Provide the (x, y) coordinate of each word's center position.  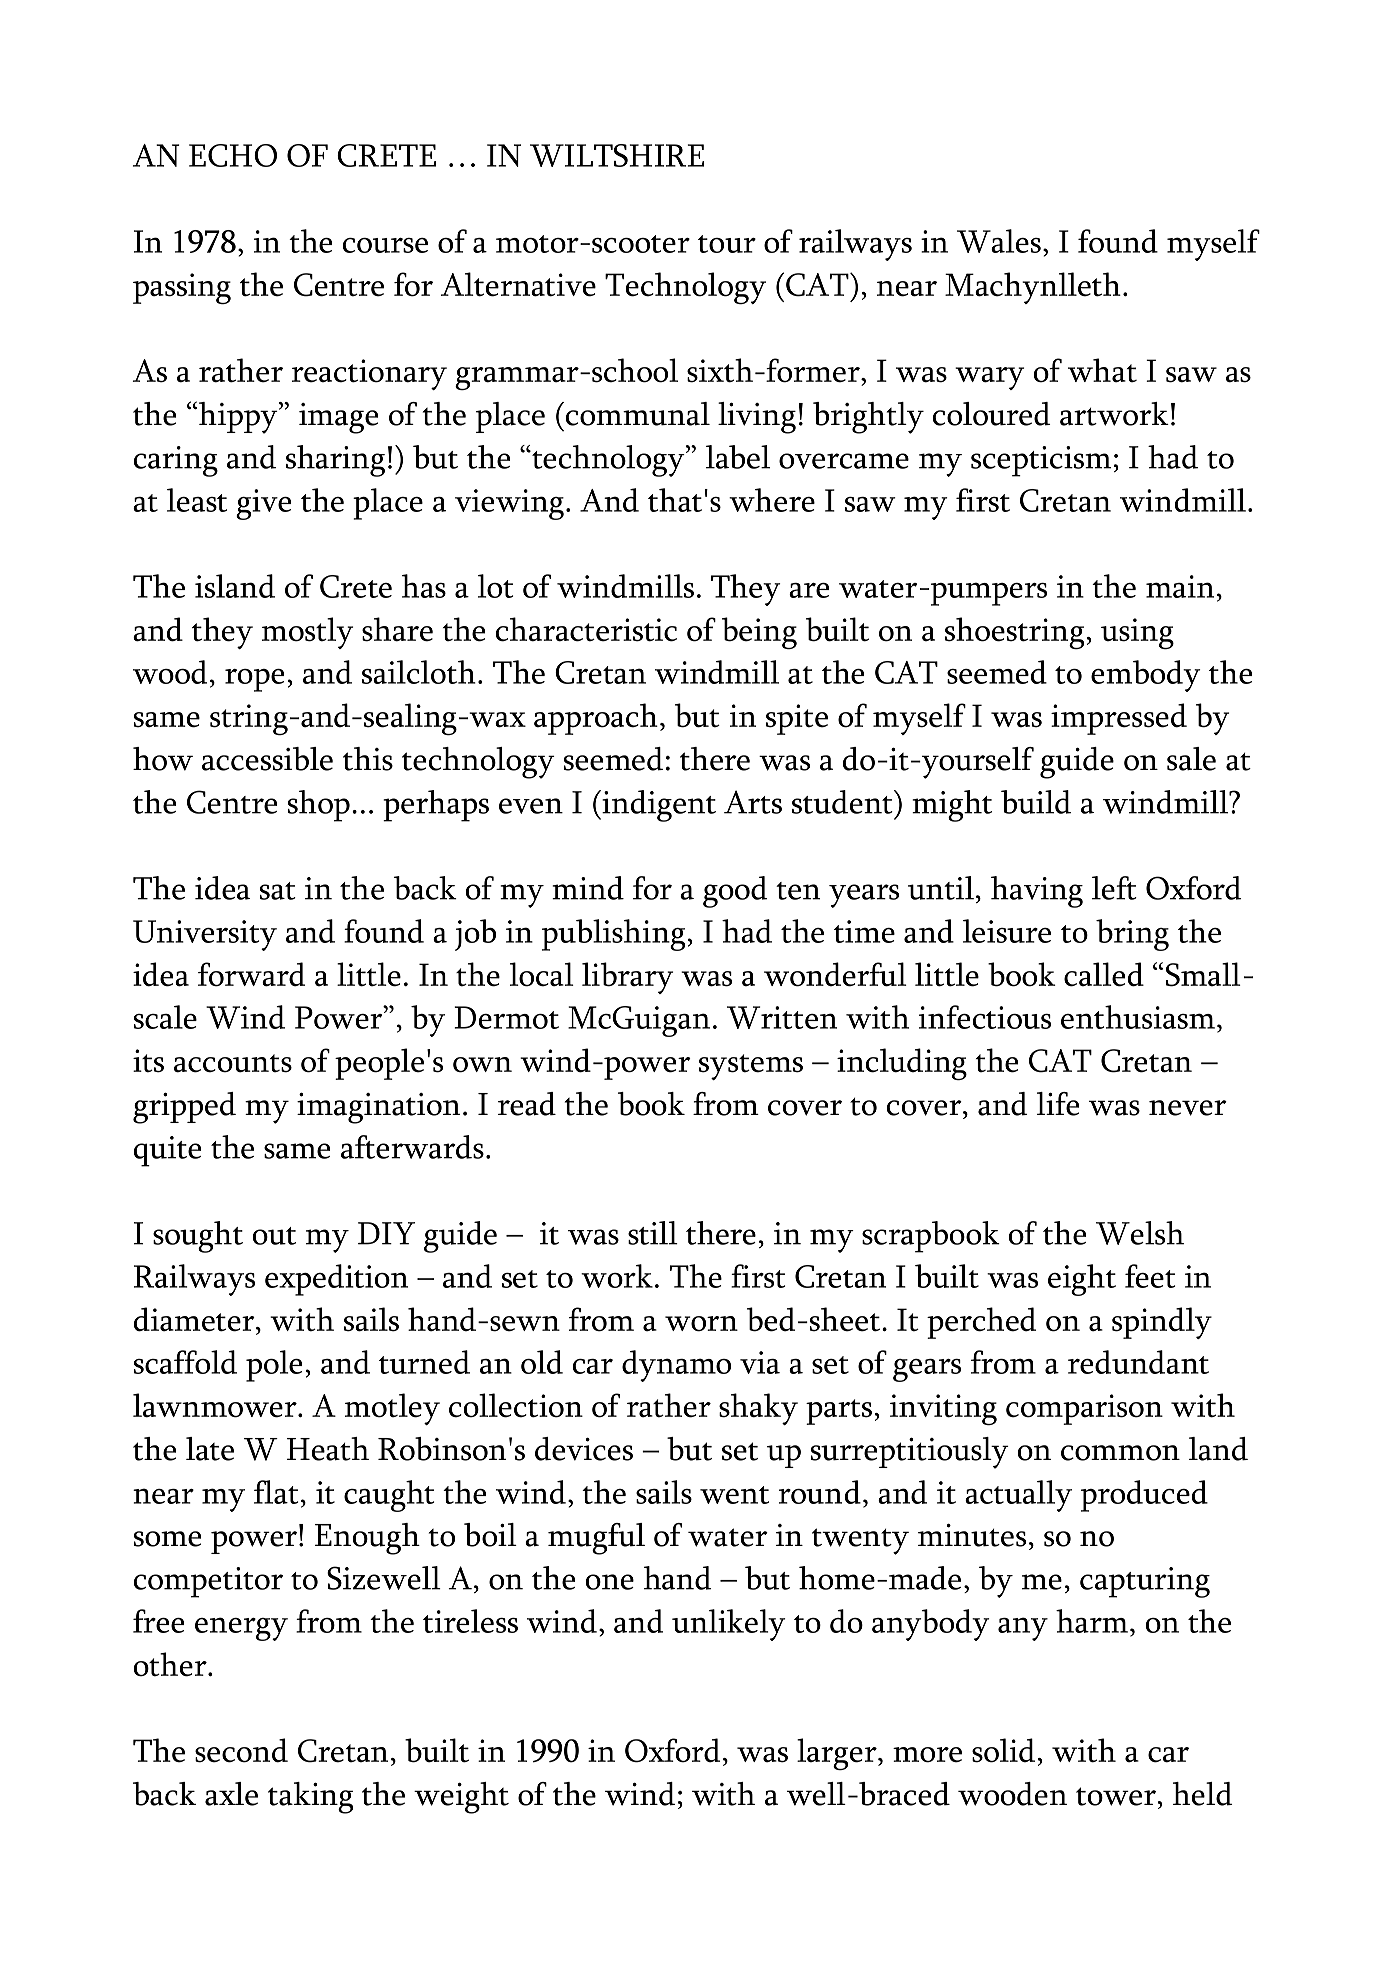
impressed (1119, 719)
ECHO (233, 155)
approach (596, 719)
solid (1003, 1750)
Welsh (1140, 1233)
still (653, 1233)
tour (727, 244)
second (241, 1750)
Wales (999, 241)
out (274, 1236)
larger (838, 1754)
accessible (267, 759)
